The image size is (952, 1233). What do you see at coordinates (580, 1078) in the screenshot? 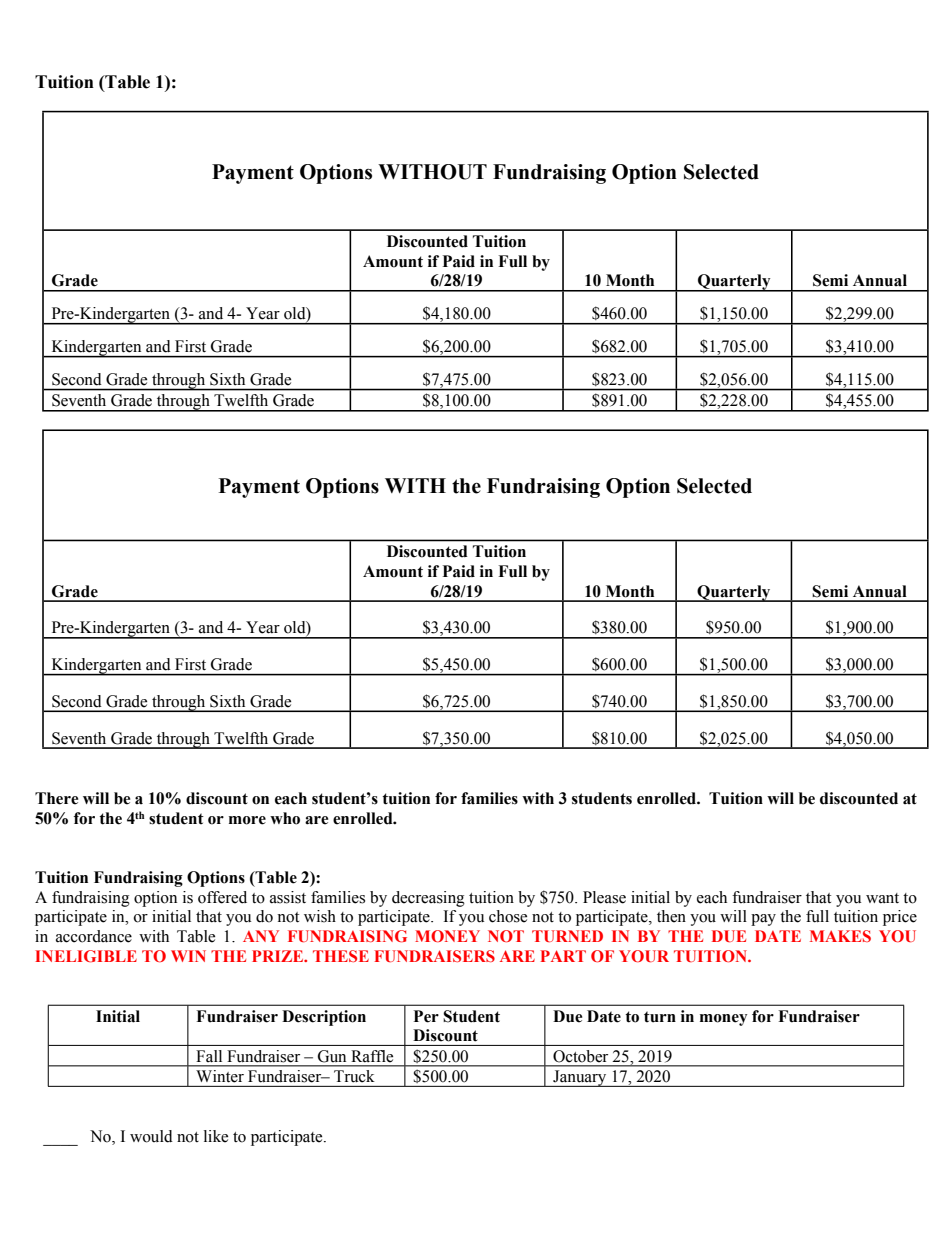
I see `January` at bounding box center [580, 1078].
